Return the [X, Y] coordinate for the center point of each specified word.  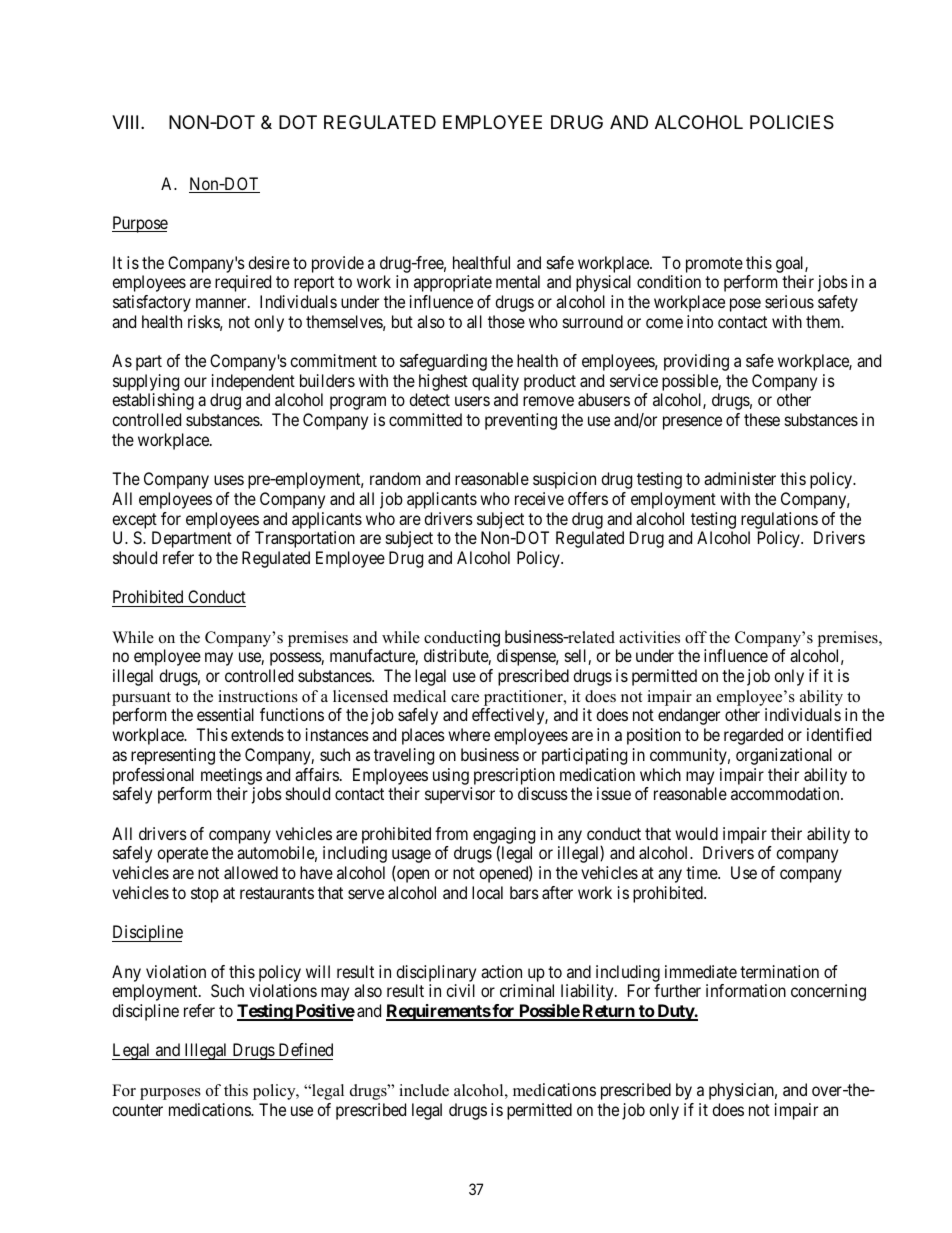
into [700, 321]
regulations [779, 520]
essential [225, 714]
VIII [125, 122]
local [487, 892]
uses [229, 480]
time [702, 872]
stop [205, 895]
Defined [306, 1049]
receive [539, 498]
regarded [753, 736]
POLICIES [792, 122]
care [465, 698]
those [506, 321]
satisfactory [152, 303]
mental [518, 281]
